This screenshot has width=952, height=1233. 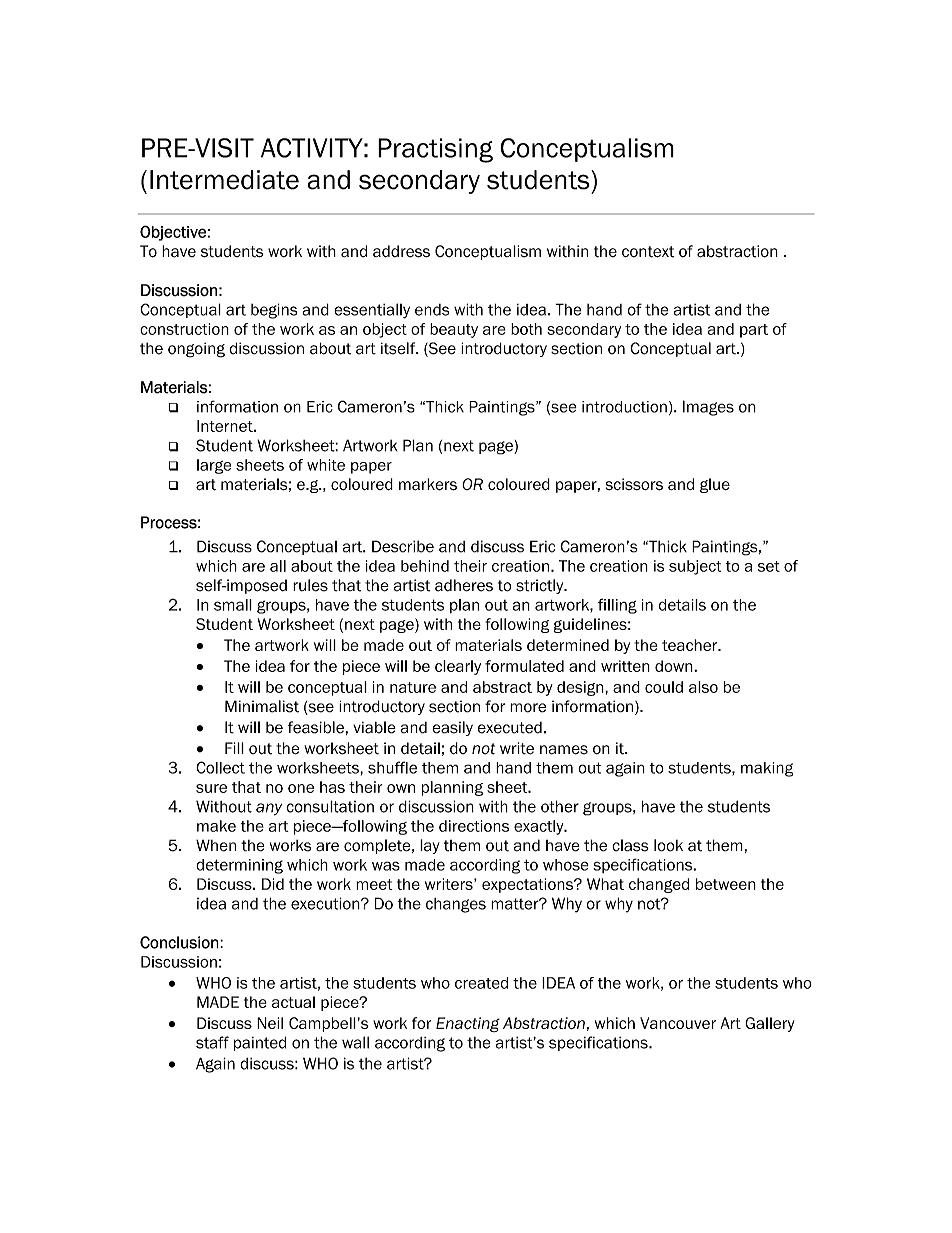 What do you see at coordinates (648, 252) in the screenshot?
I see `context` at bounding box center [648, 252].
